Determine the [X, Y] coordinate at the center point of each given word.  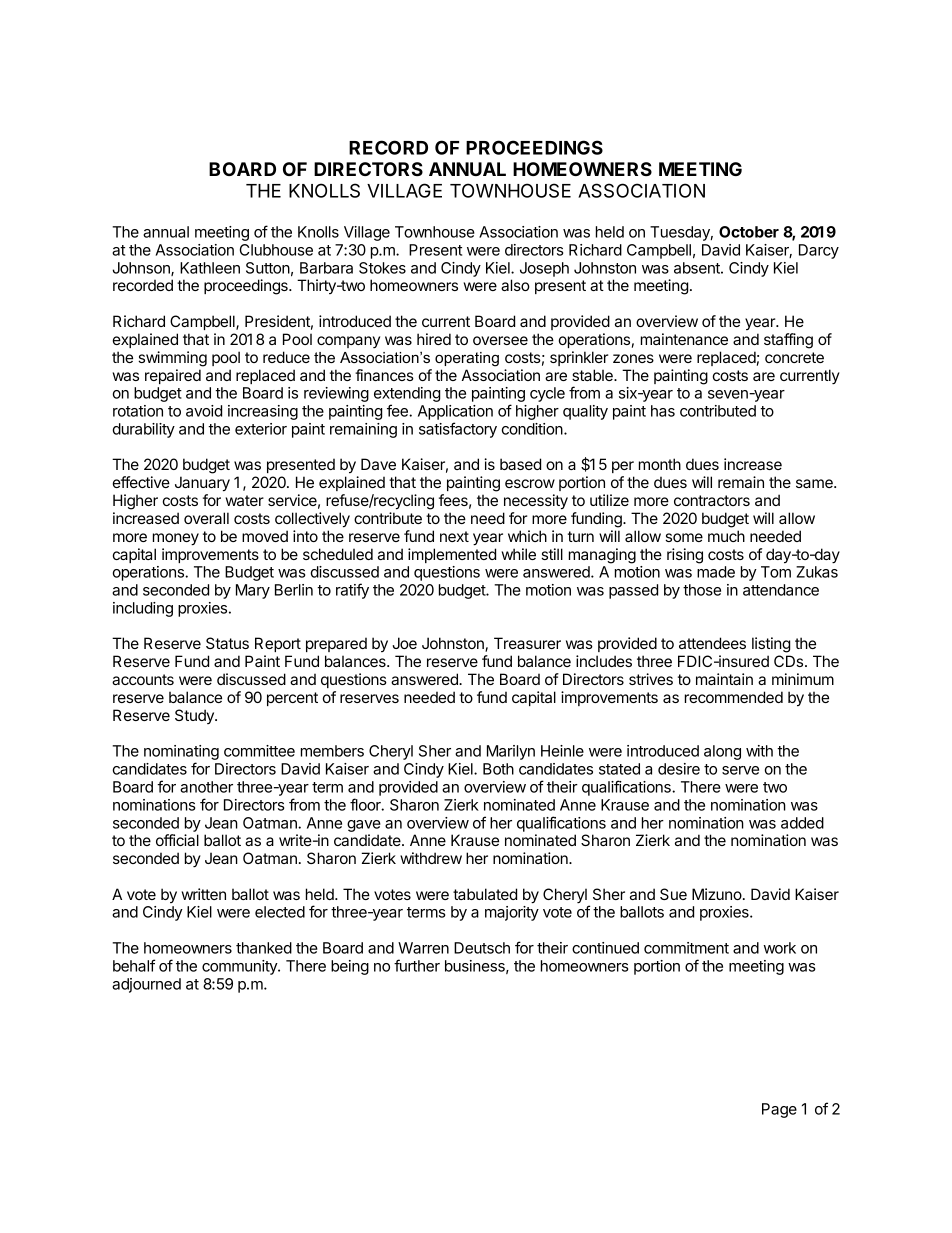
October [749, 232]
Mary [253, 591]
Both [498, 769]
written [204, 894]
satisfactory [458, 430]
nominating [181, 754]
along [722, 752]
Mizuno [717, 894]
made [716, 572]
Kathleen [210, 268]
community [240, 967]
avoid [204, 411]
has [663, 411]
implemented [452, 555]
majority [512, 913]
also [515, 285]
